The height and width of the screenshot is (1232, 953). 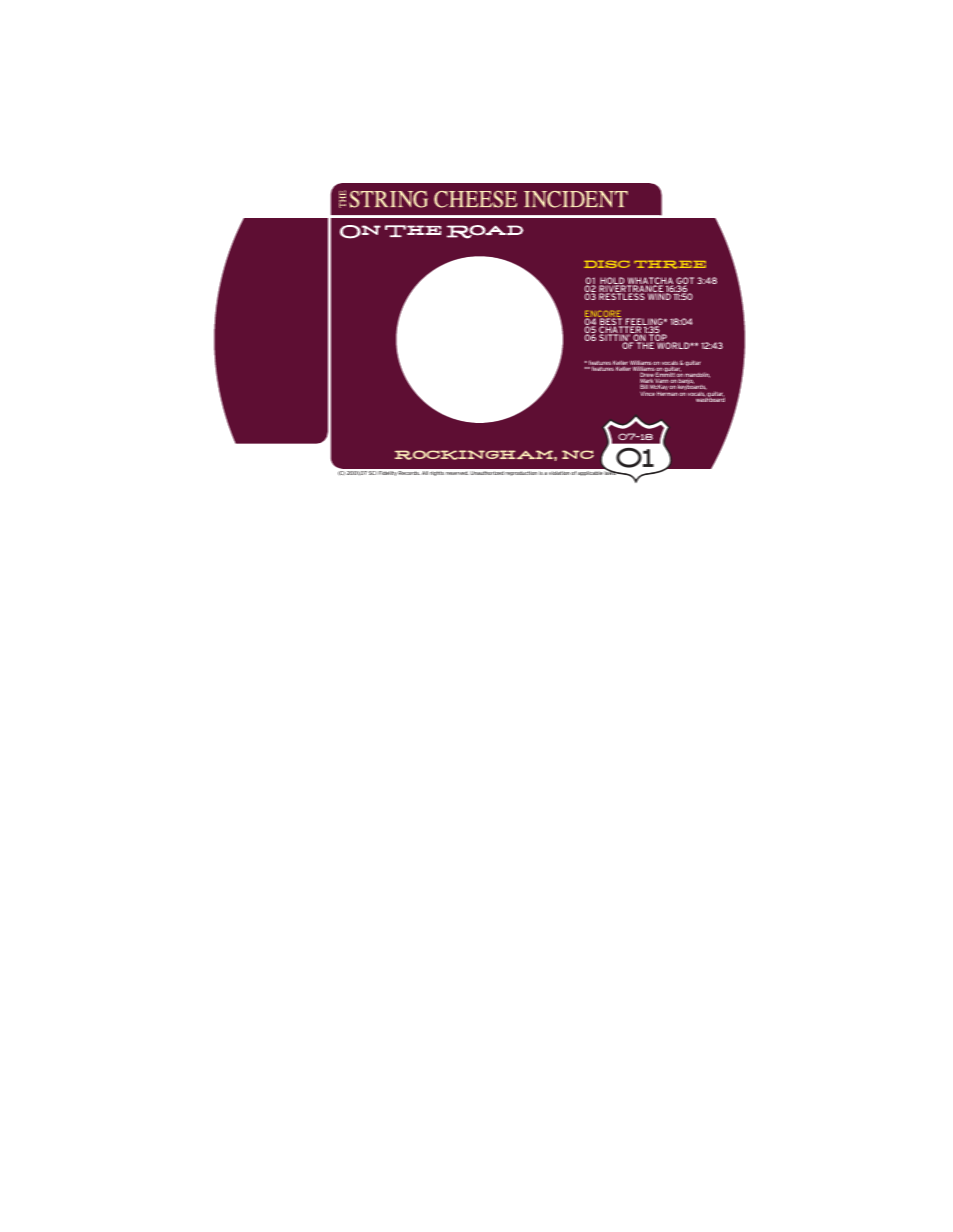 I want to click on WIND, so click(x=659, y=296).
